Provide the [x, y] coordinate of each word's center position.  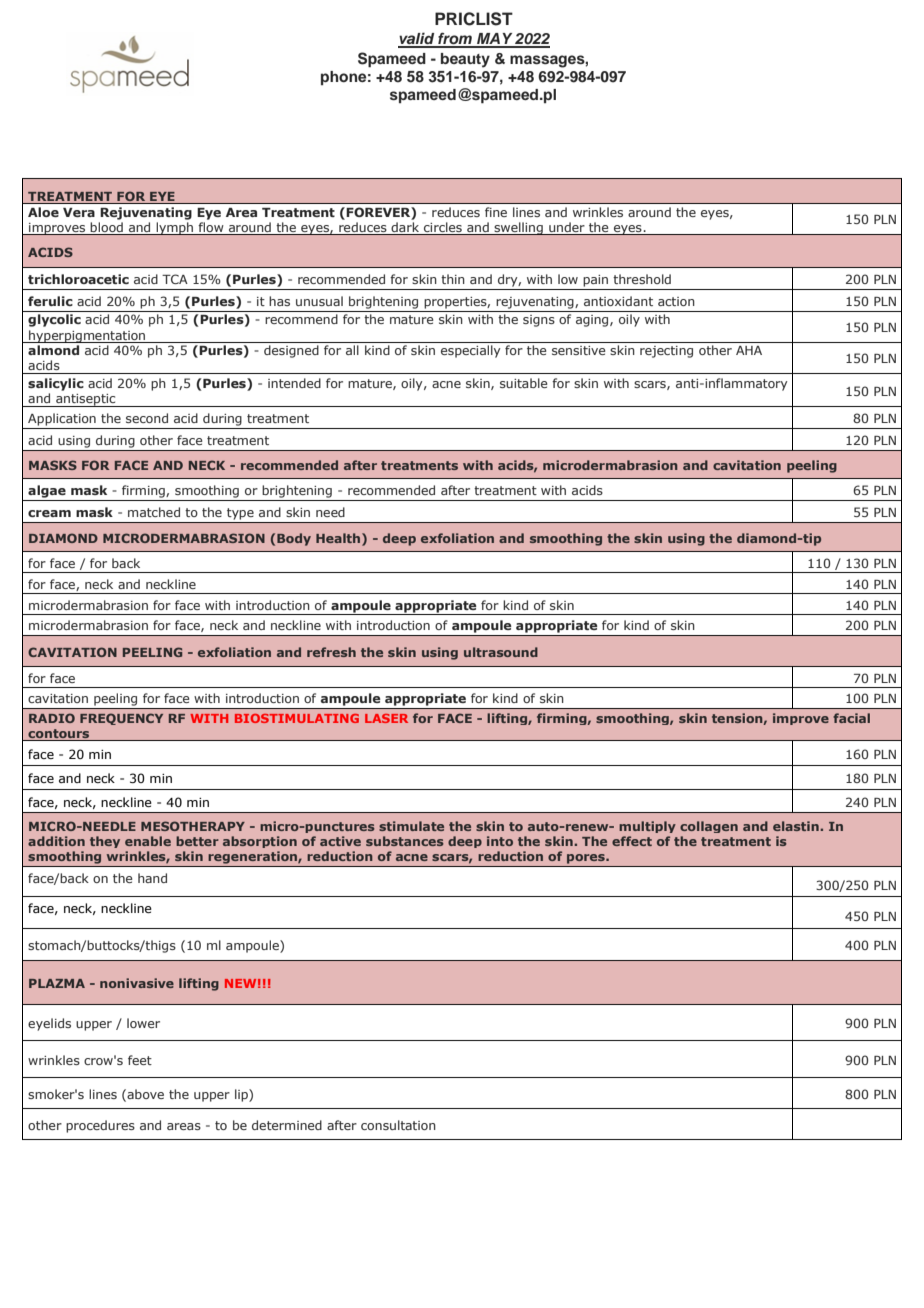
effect [632, 841]
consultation [398, 1125]
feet [140, 1060]
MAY [495, 40]
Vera [79, 212]
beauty [465, 60]
